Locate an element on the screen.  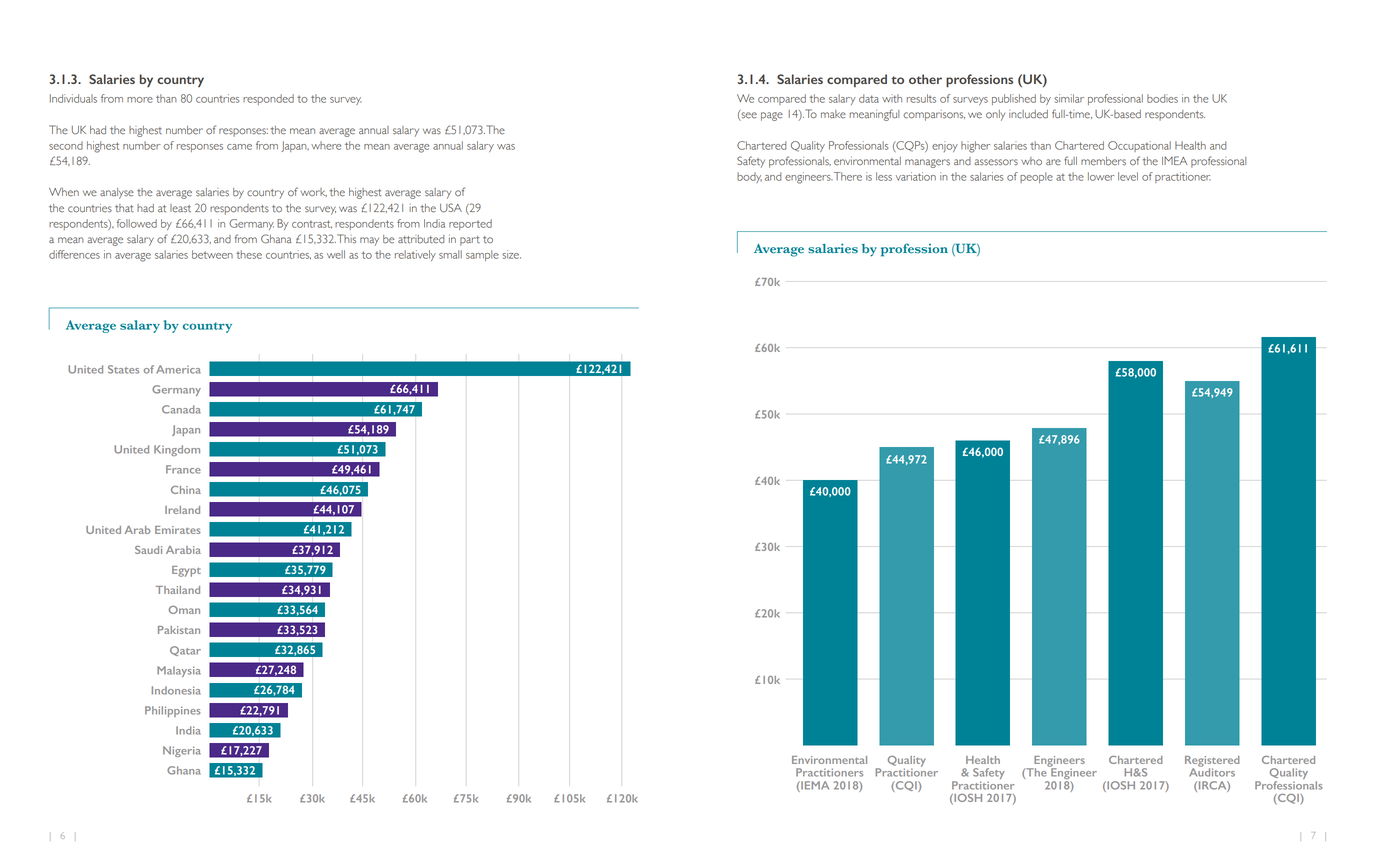
Nigeria is located at coordinates (182, 751).
